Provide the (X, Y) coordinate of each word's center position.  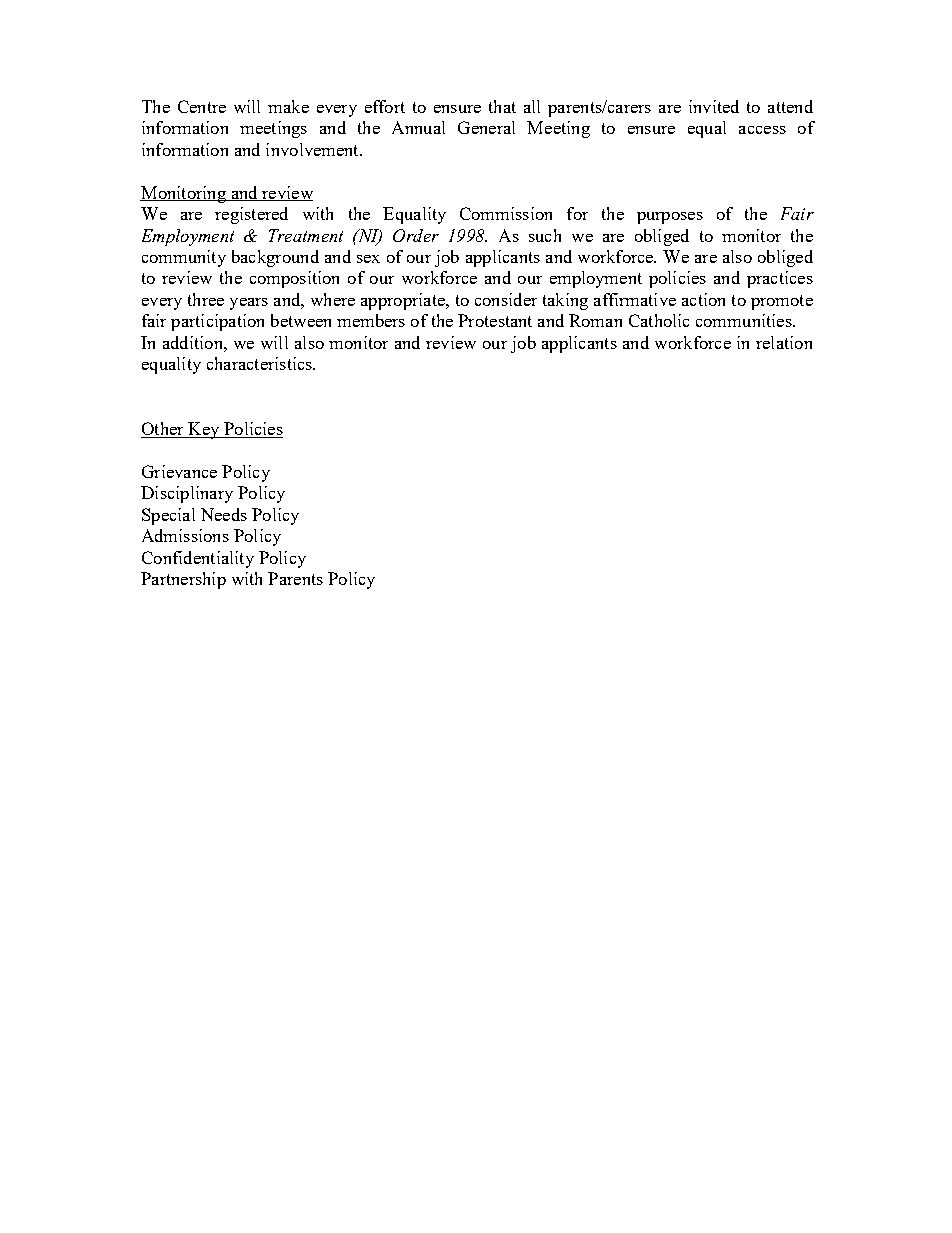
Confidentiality (198, 559)
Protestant (495, 320)
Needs (224, 514)
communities (745, 320)
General (486, 127)
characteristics (260, 363)
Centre (202, 106)
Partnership (183, 580)
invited (714, 106)
